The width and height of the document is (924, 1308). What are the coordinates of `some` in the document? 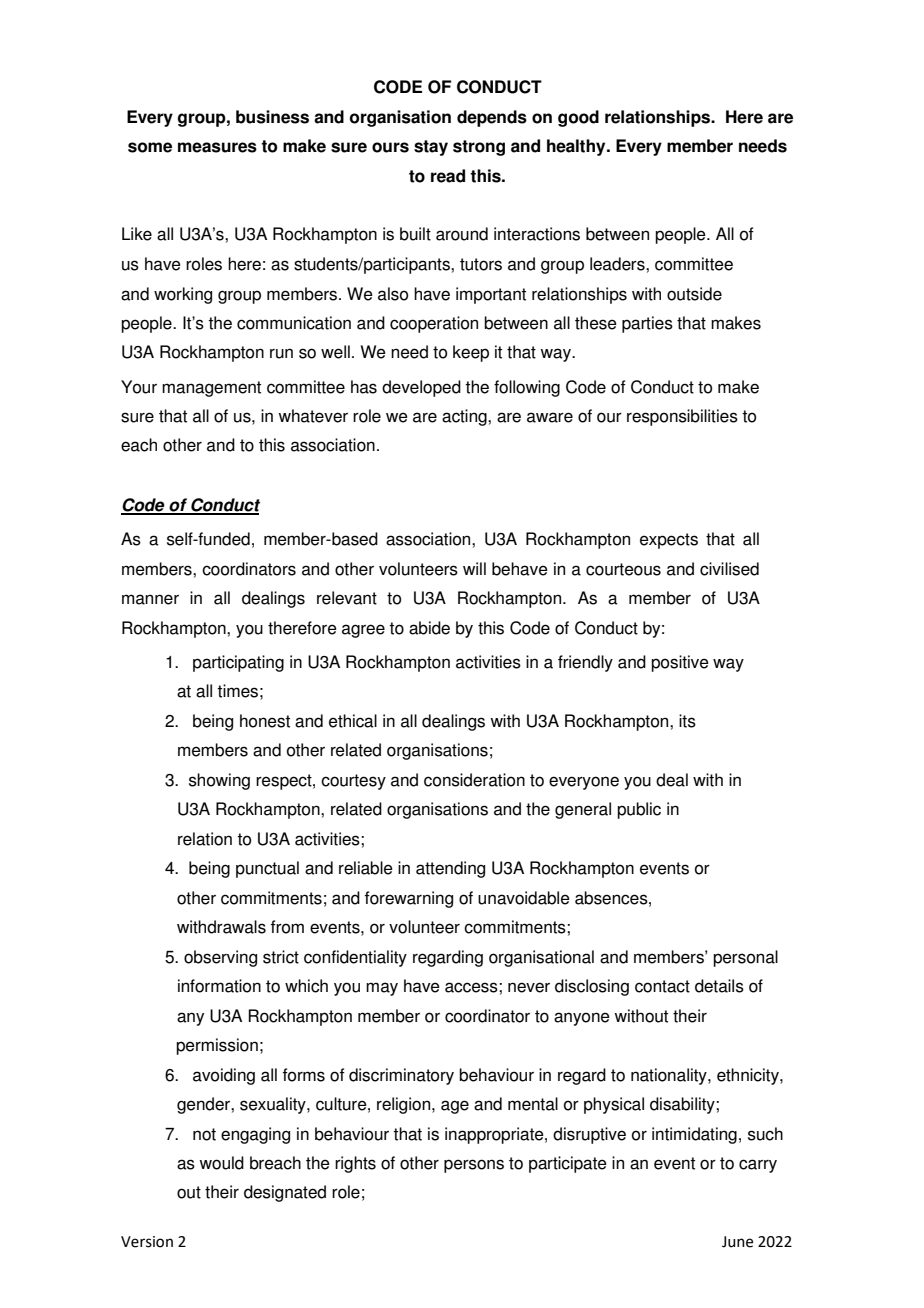 It's located at (150, 147).
